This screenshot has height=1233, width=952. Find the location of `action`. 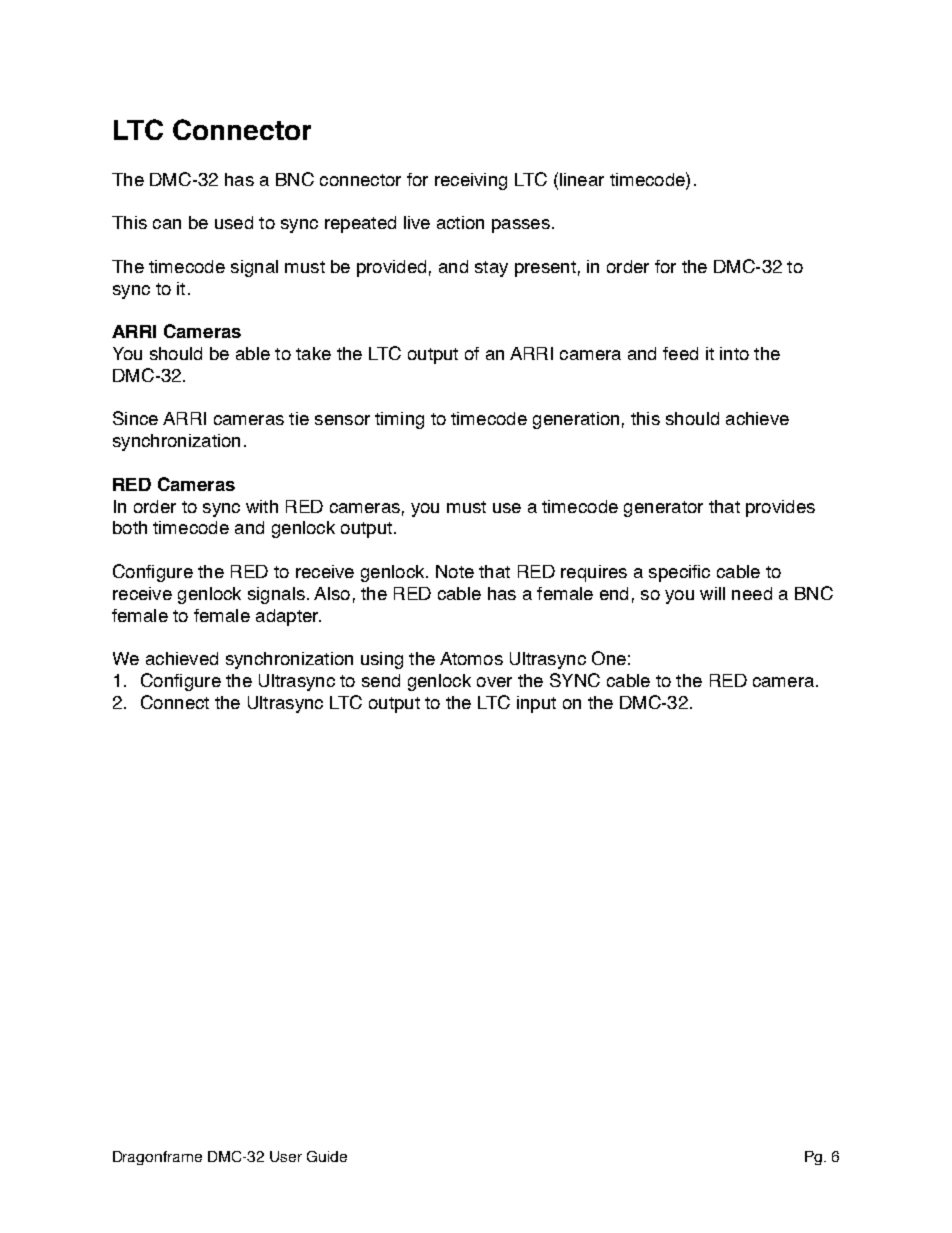

action is located at coordinates (460, 222).
